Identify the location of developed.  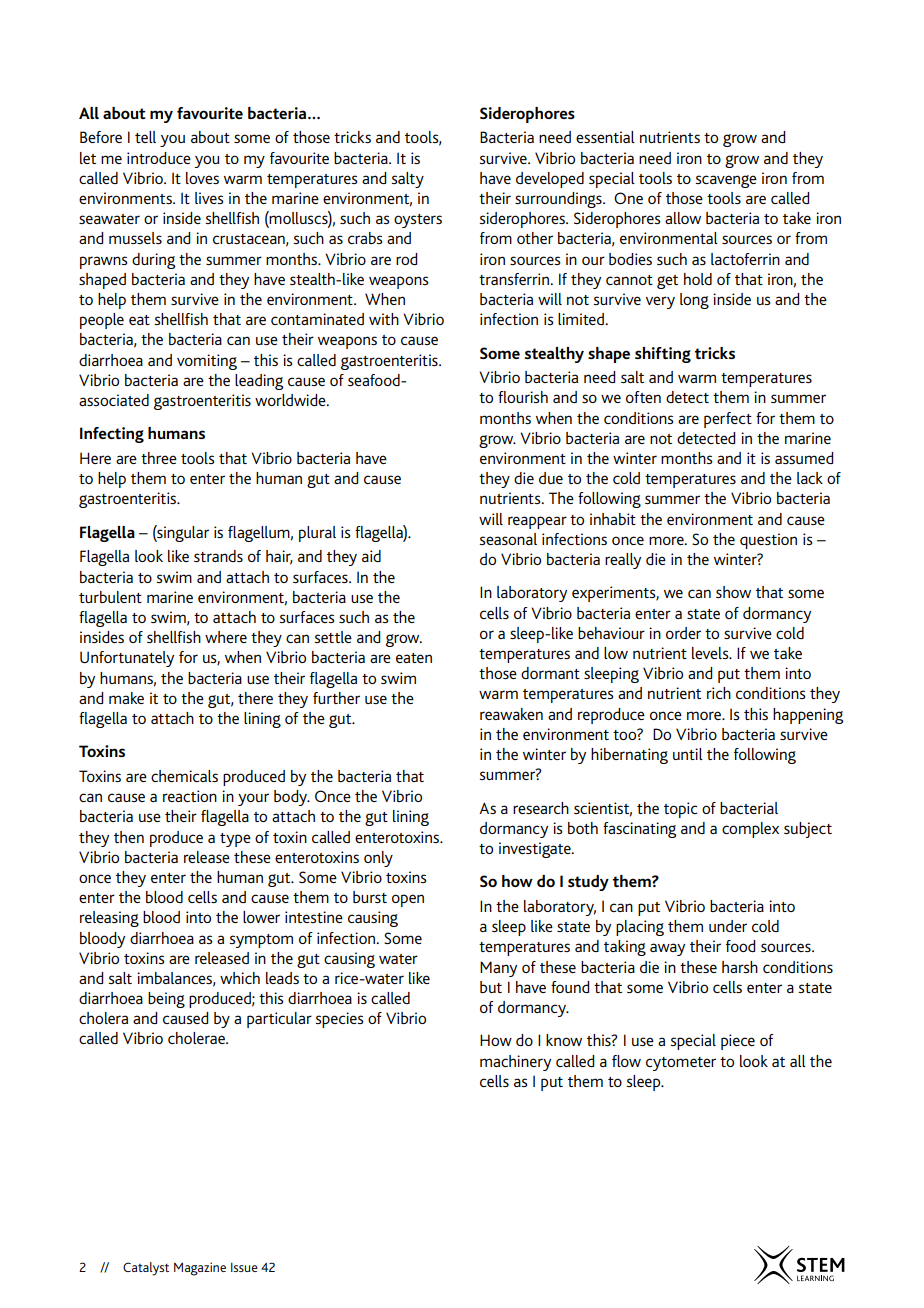
(550, 180).
